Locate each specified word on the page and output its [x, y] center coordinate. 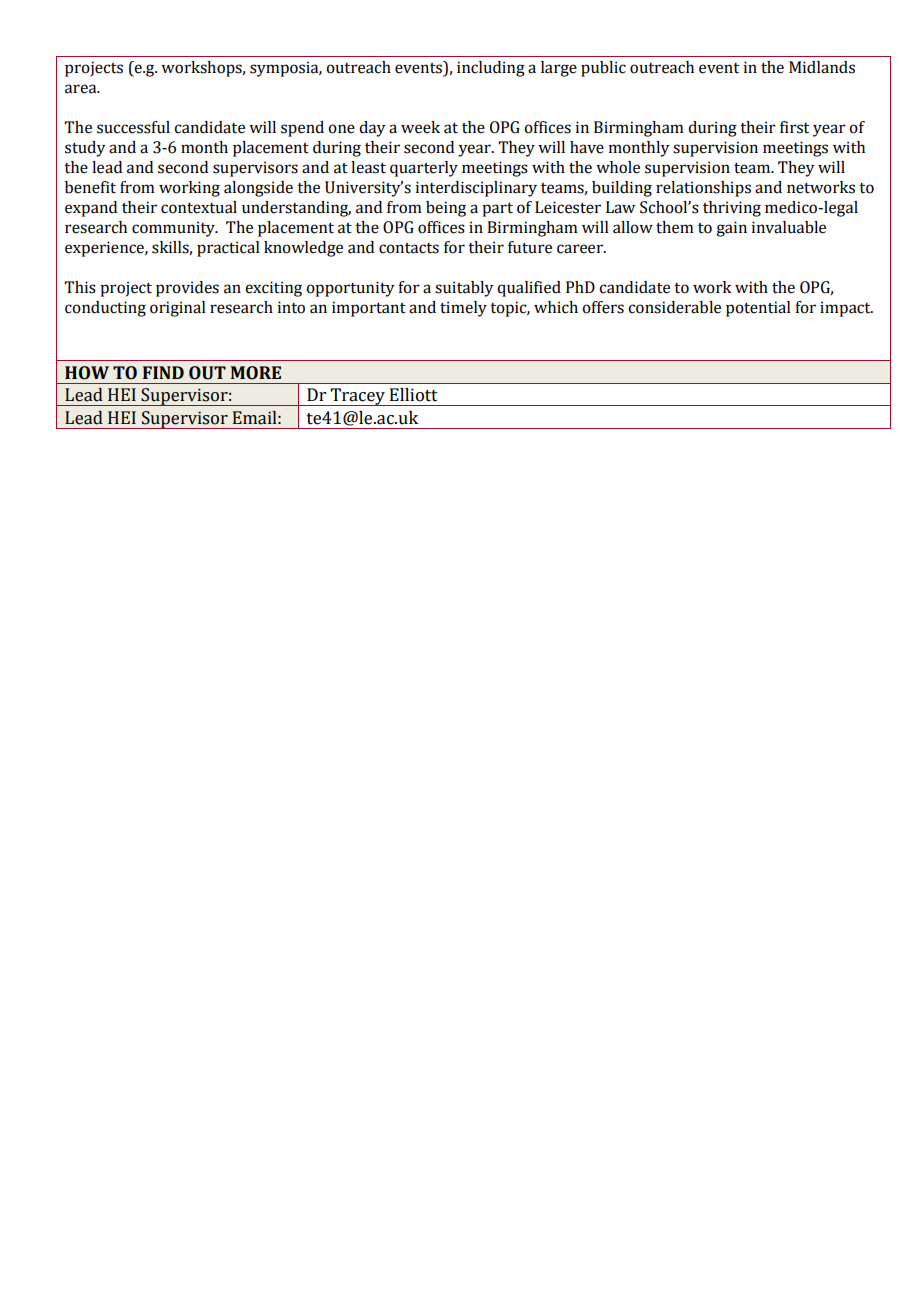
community [174, 229]
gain [731, 229]
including [491, 69]
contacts [409, 248]
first [794, 127]
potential [758, 309]
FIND [163, 372]
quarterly [424, 169]
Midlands [822, 67]
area [82, 89]
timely [463, 309]
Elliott [414, 395]
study [85, 149]
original [178, 309]
